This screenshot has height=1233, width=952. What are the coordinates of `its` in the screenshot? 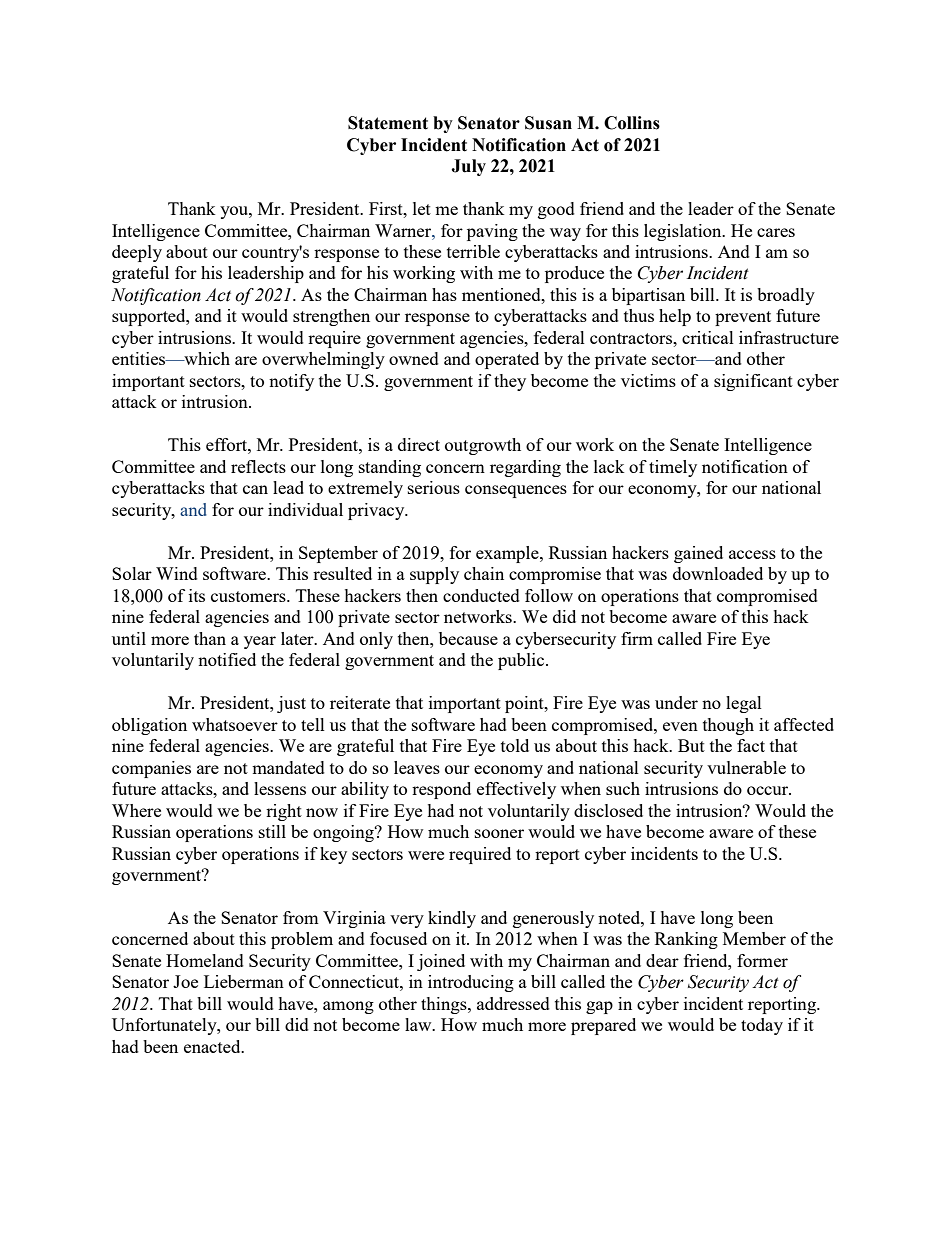 It's located at (197, 595).
